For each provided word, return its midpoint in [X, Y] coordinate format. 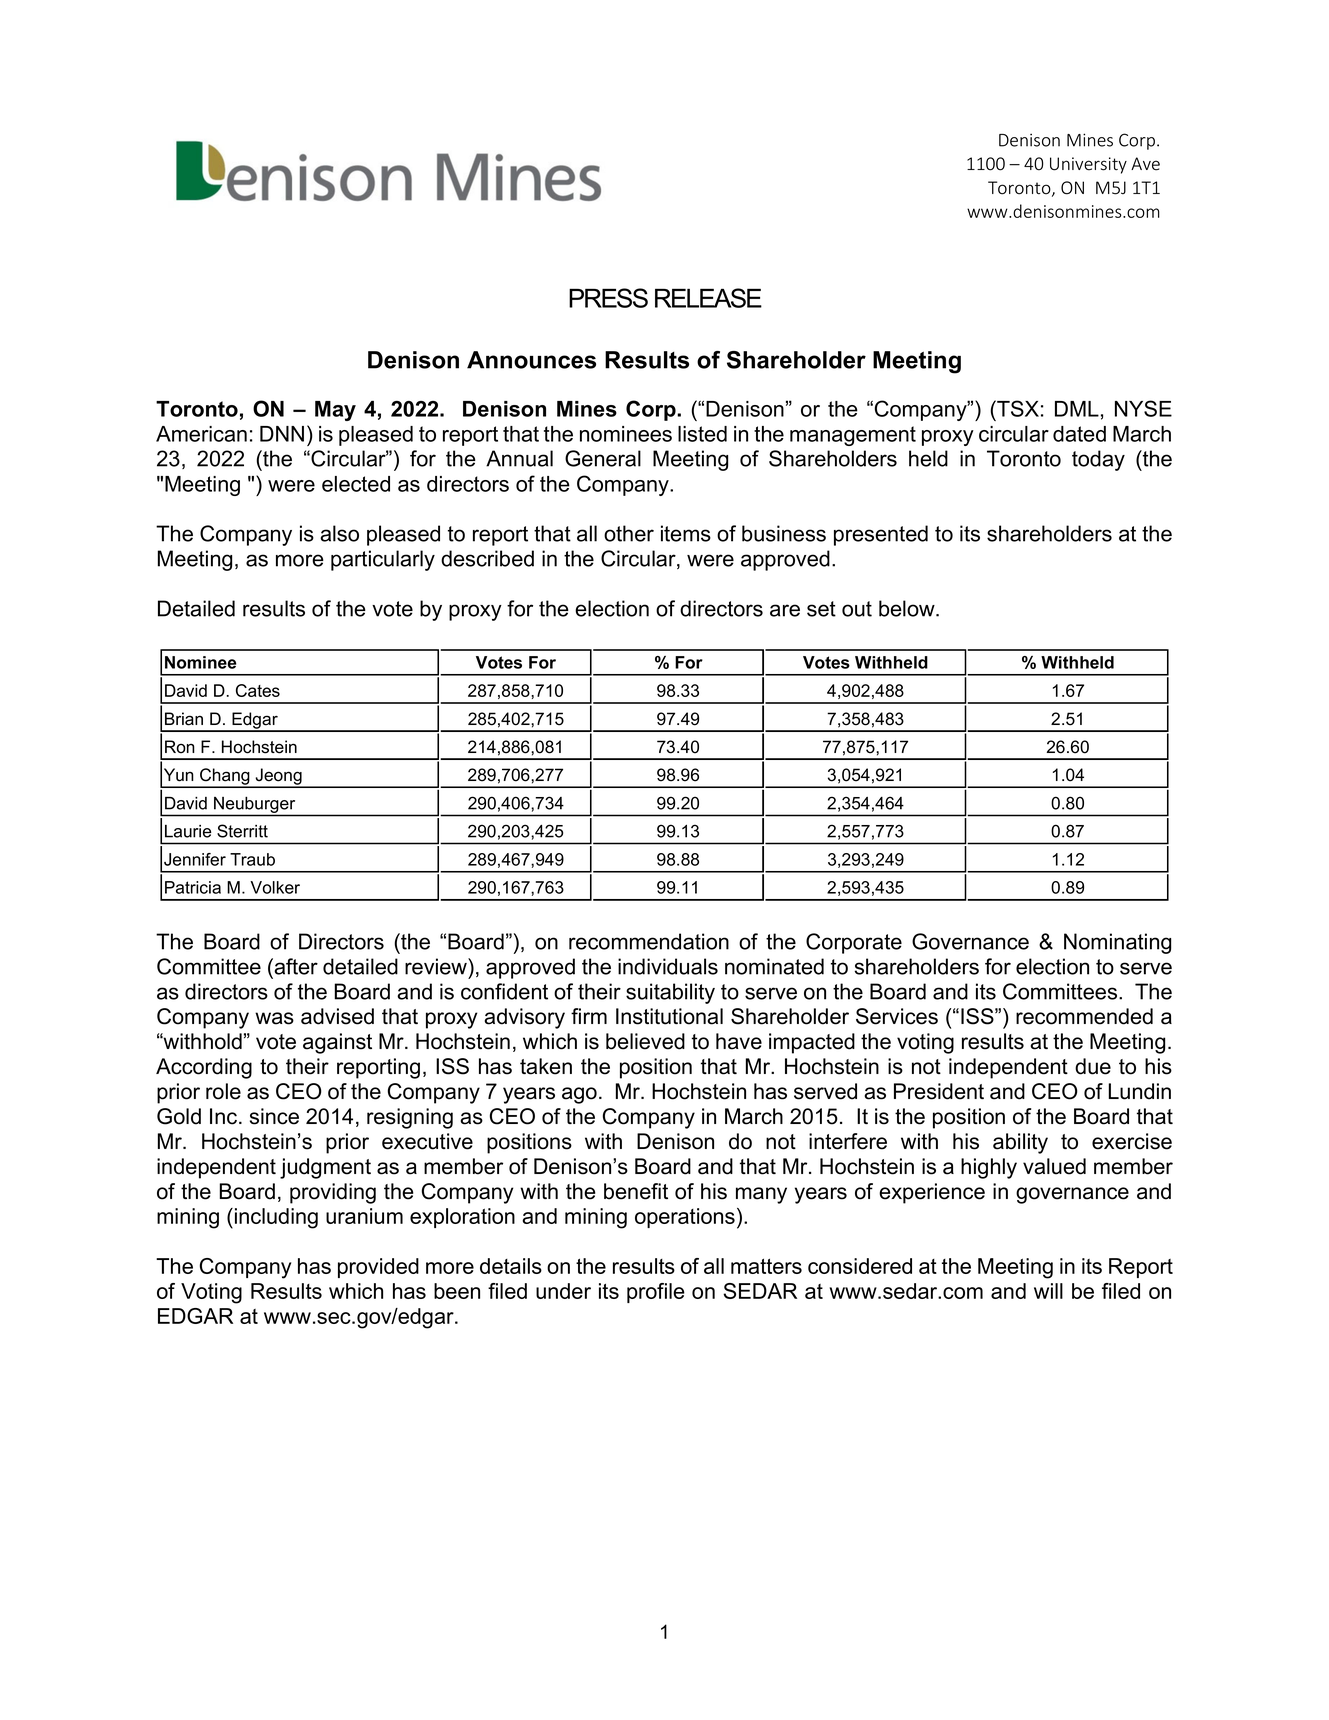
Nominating [1117, 943]
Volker [275, 887]
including [276, 1218]
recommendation [649, 941]
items [686, 533]
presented [881, 535]
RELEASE [708, 298]
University [1088, 165]
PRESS [608, 298]
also [339, 533]
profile [656, 1293]
